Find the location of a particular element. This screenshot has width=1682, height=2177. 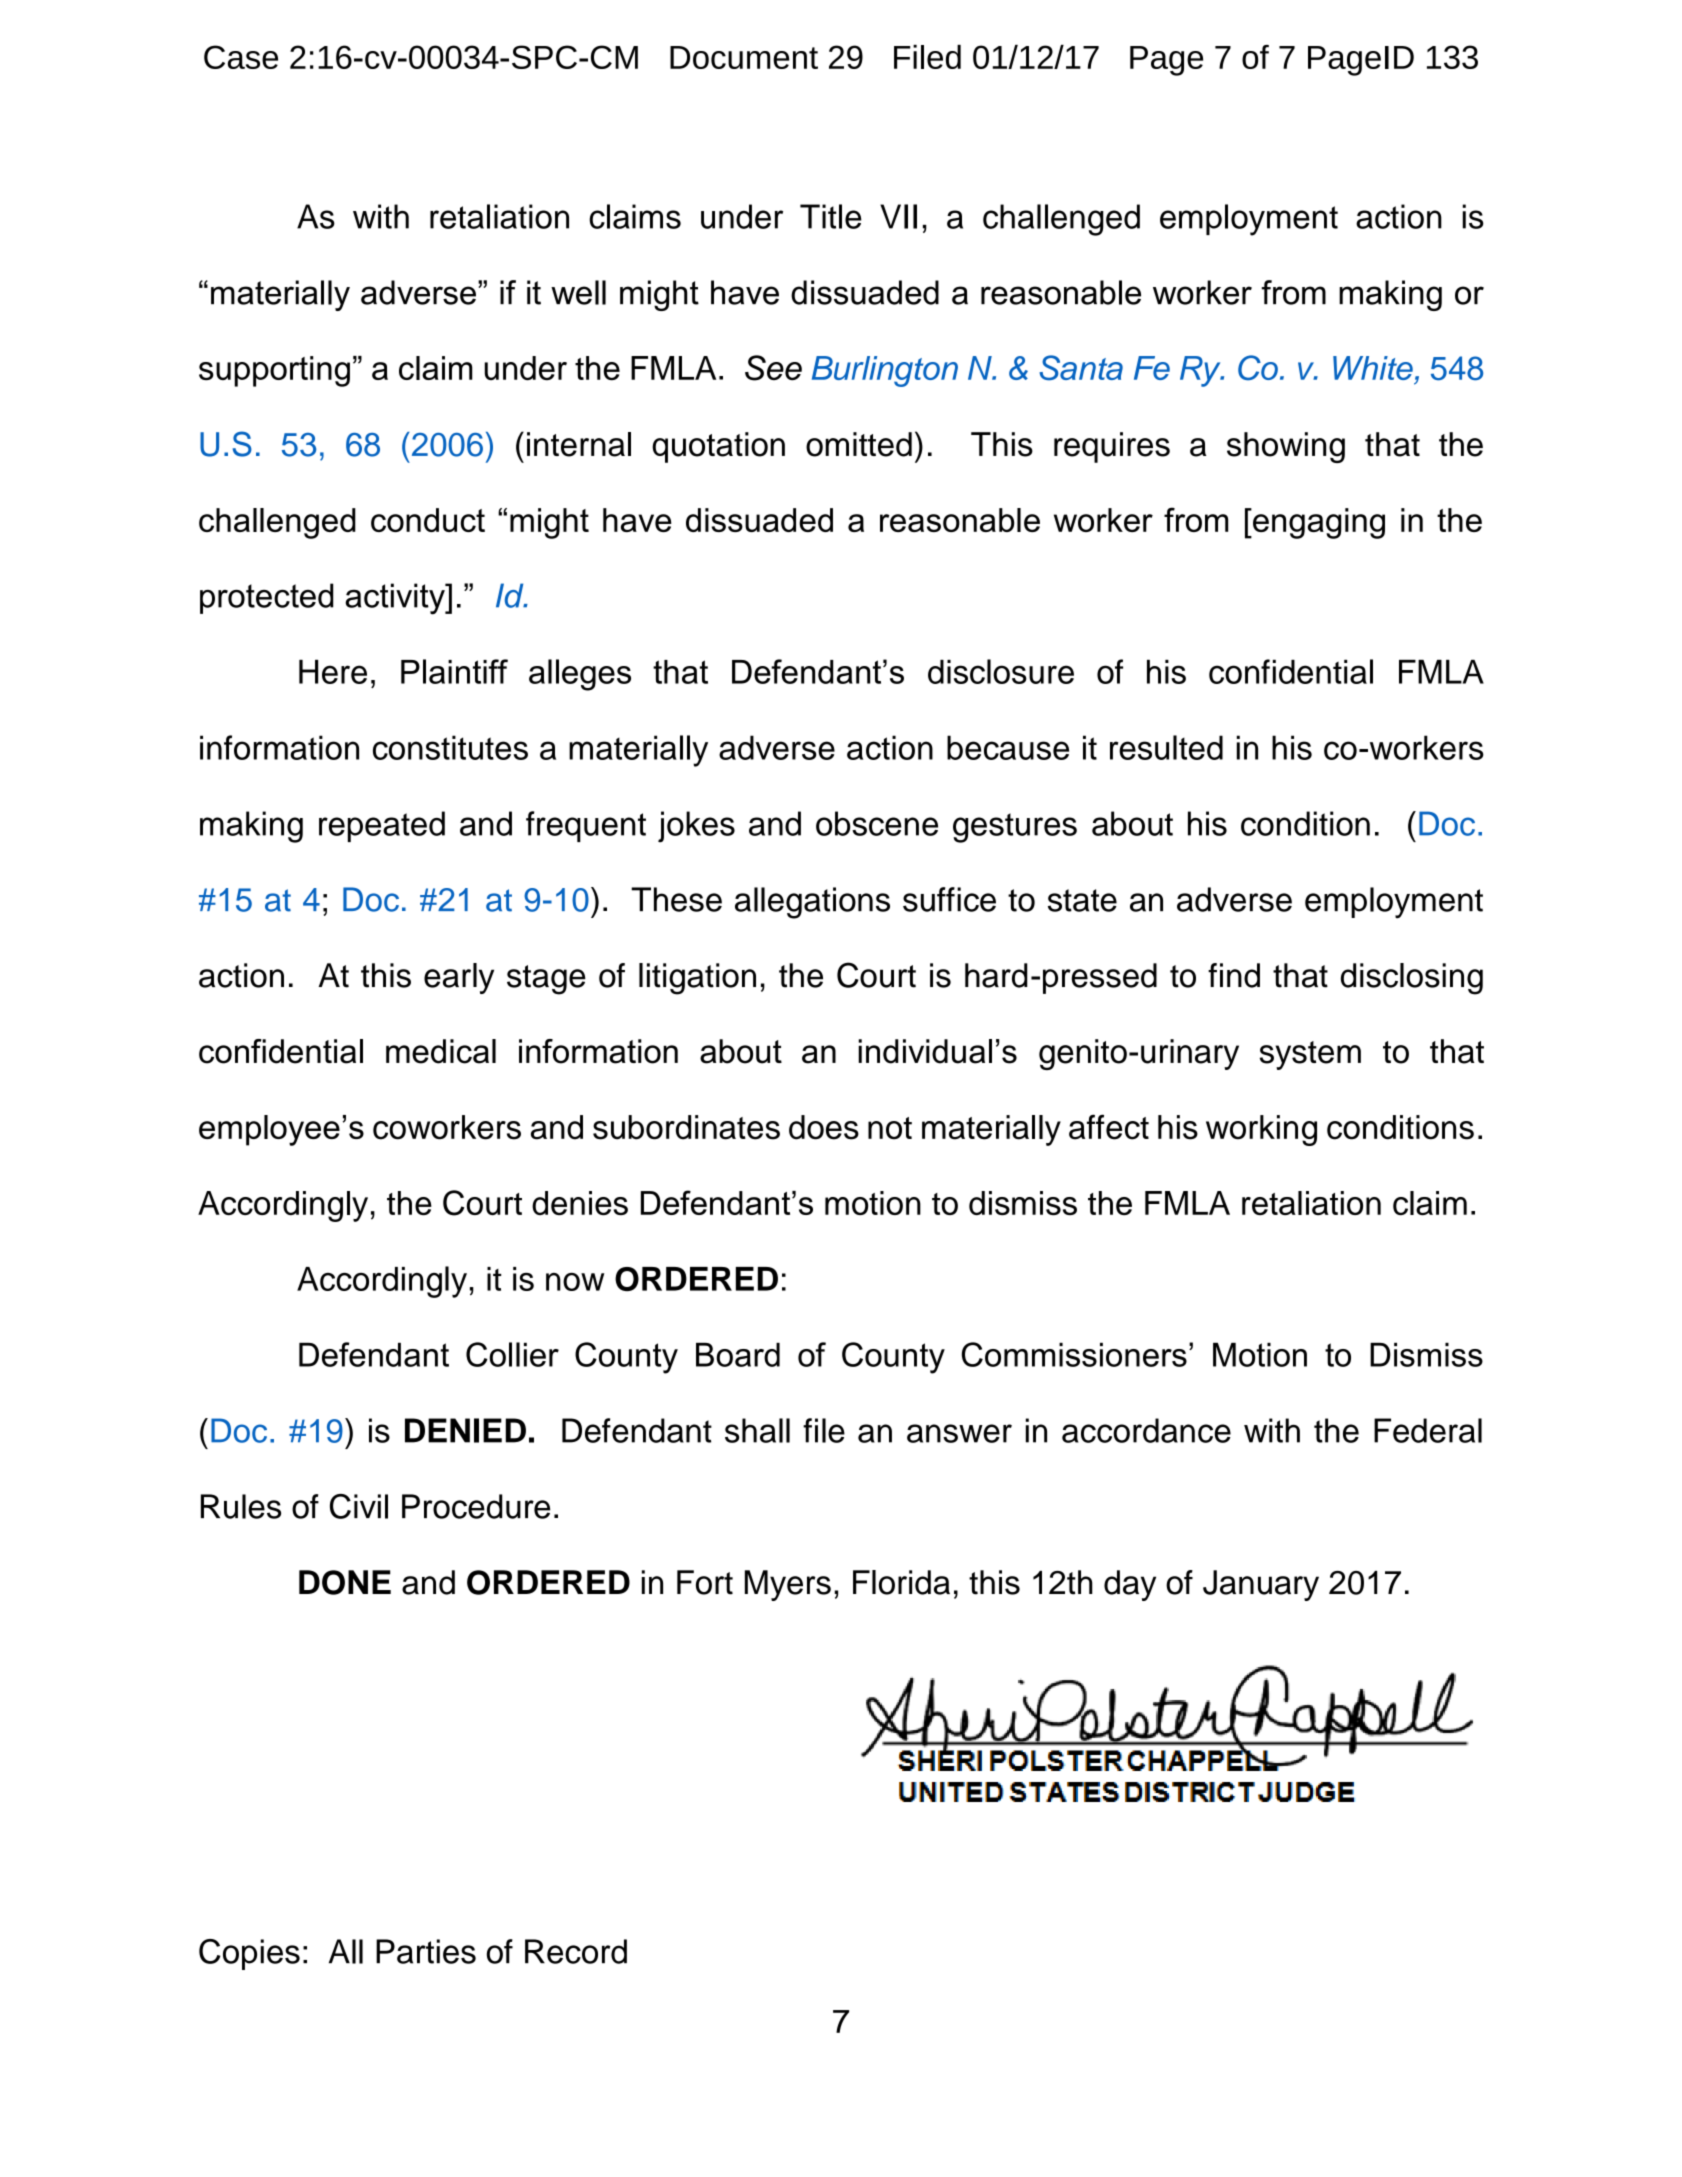

allegations is located at coordinates (812, 903).
